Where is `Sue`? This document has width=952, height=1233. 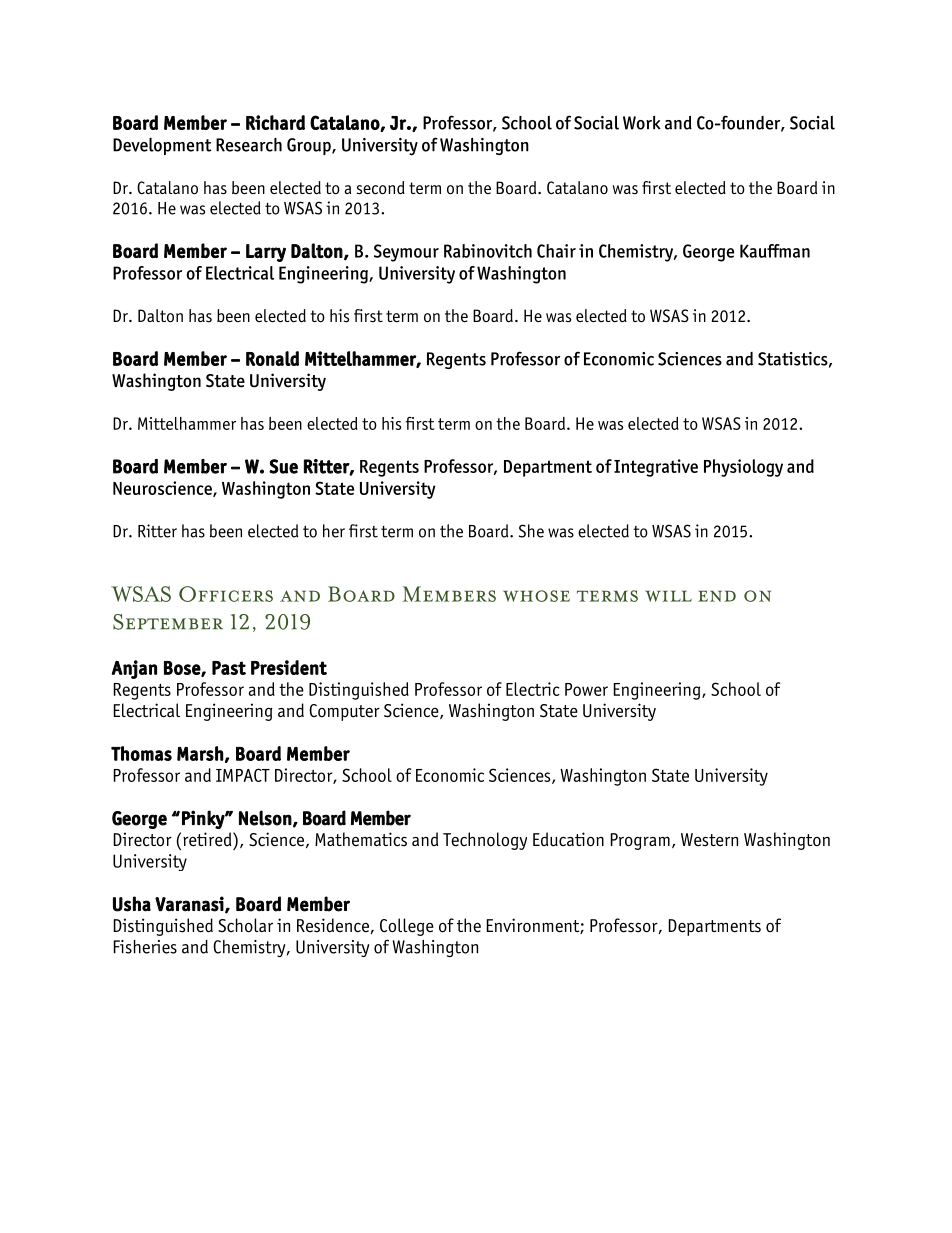
Sue is located at coordinates (283, 466).
